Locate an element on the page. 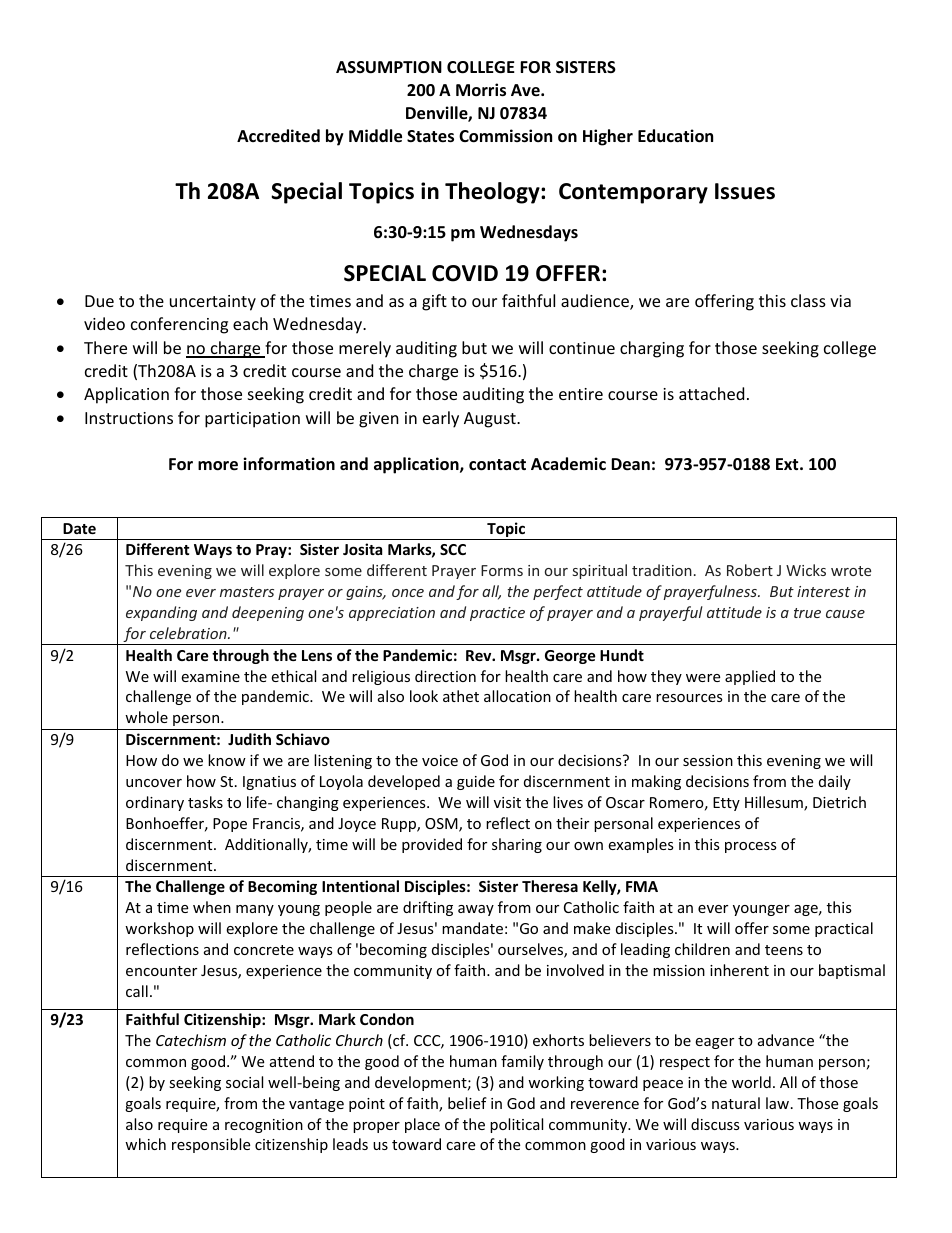 This page has height=1233, width=952. belief is located at coordinates (467, 1103).
